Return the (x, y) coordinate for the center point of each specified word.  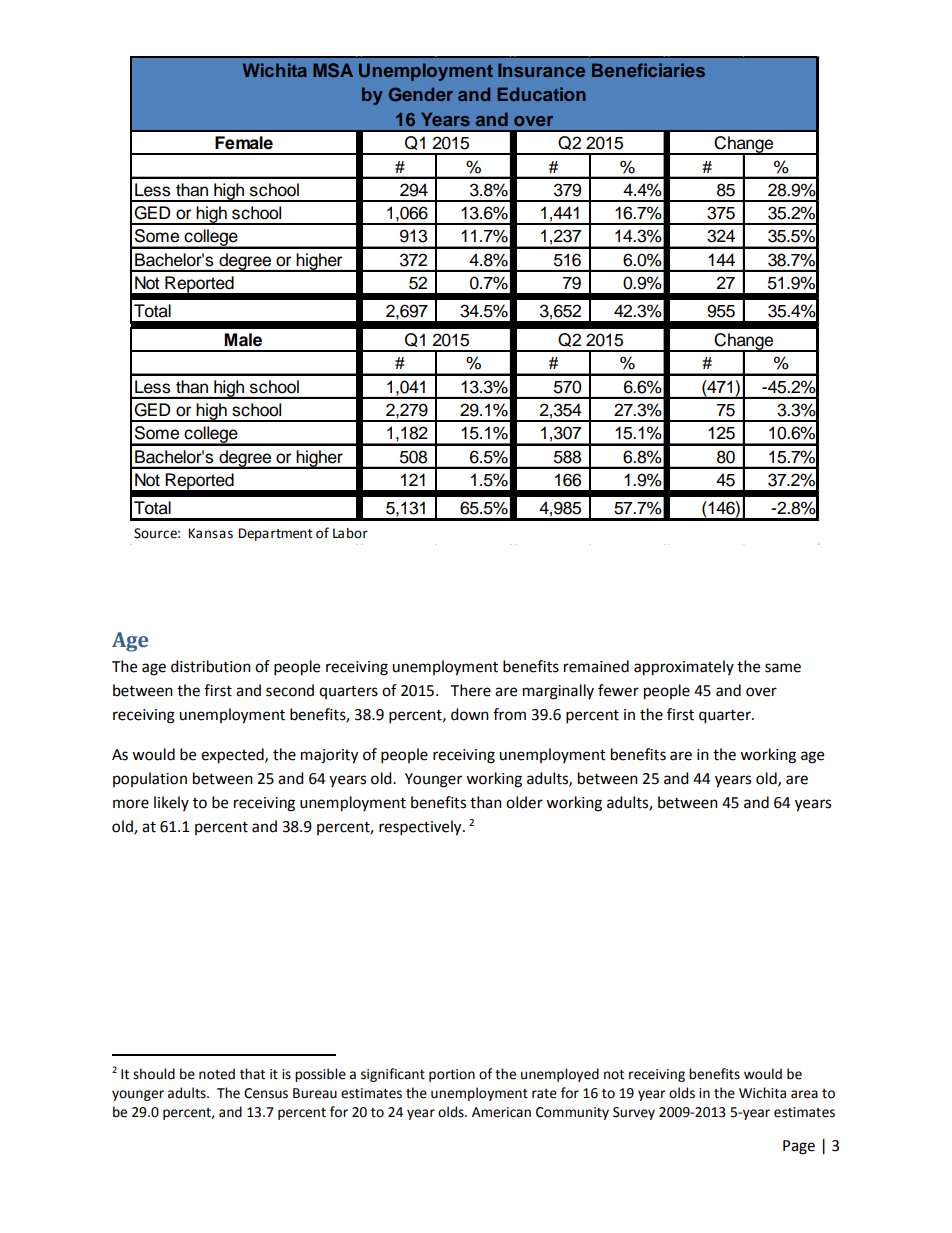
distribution (211, 666)
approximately (684, 668)
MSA (333, 70)
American (501, 1112)
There (471, 690)
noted (217, 1074)
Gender (421, 94)
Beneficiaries (648, 70)
